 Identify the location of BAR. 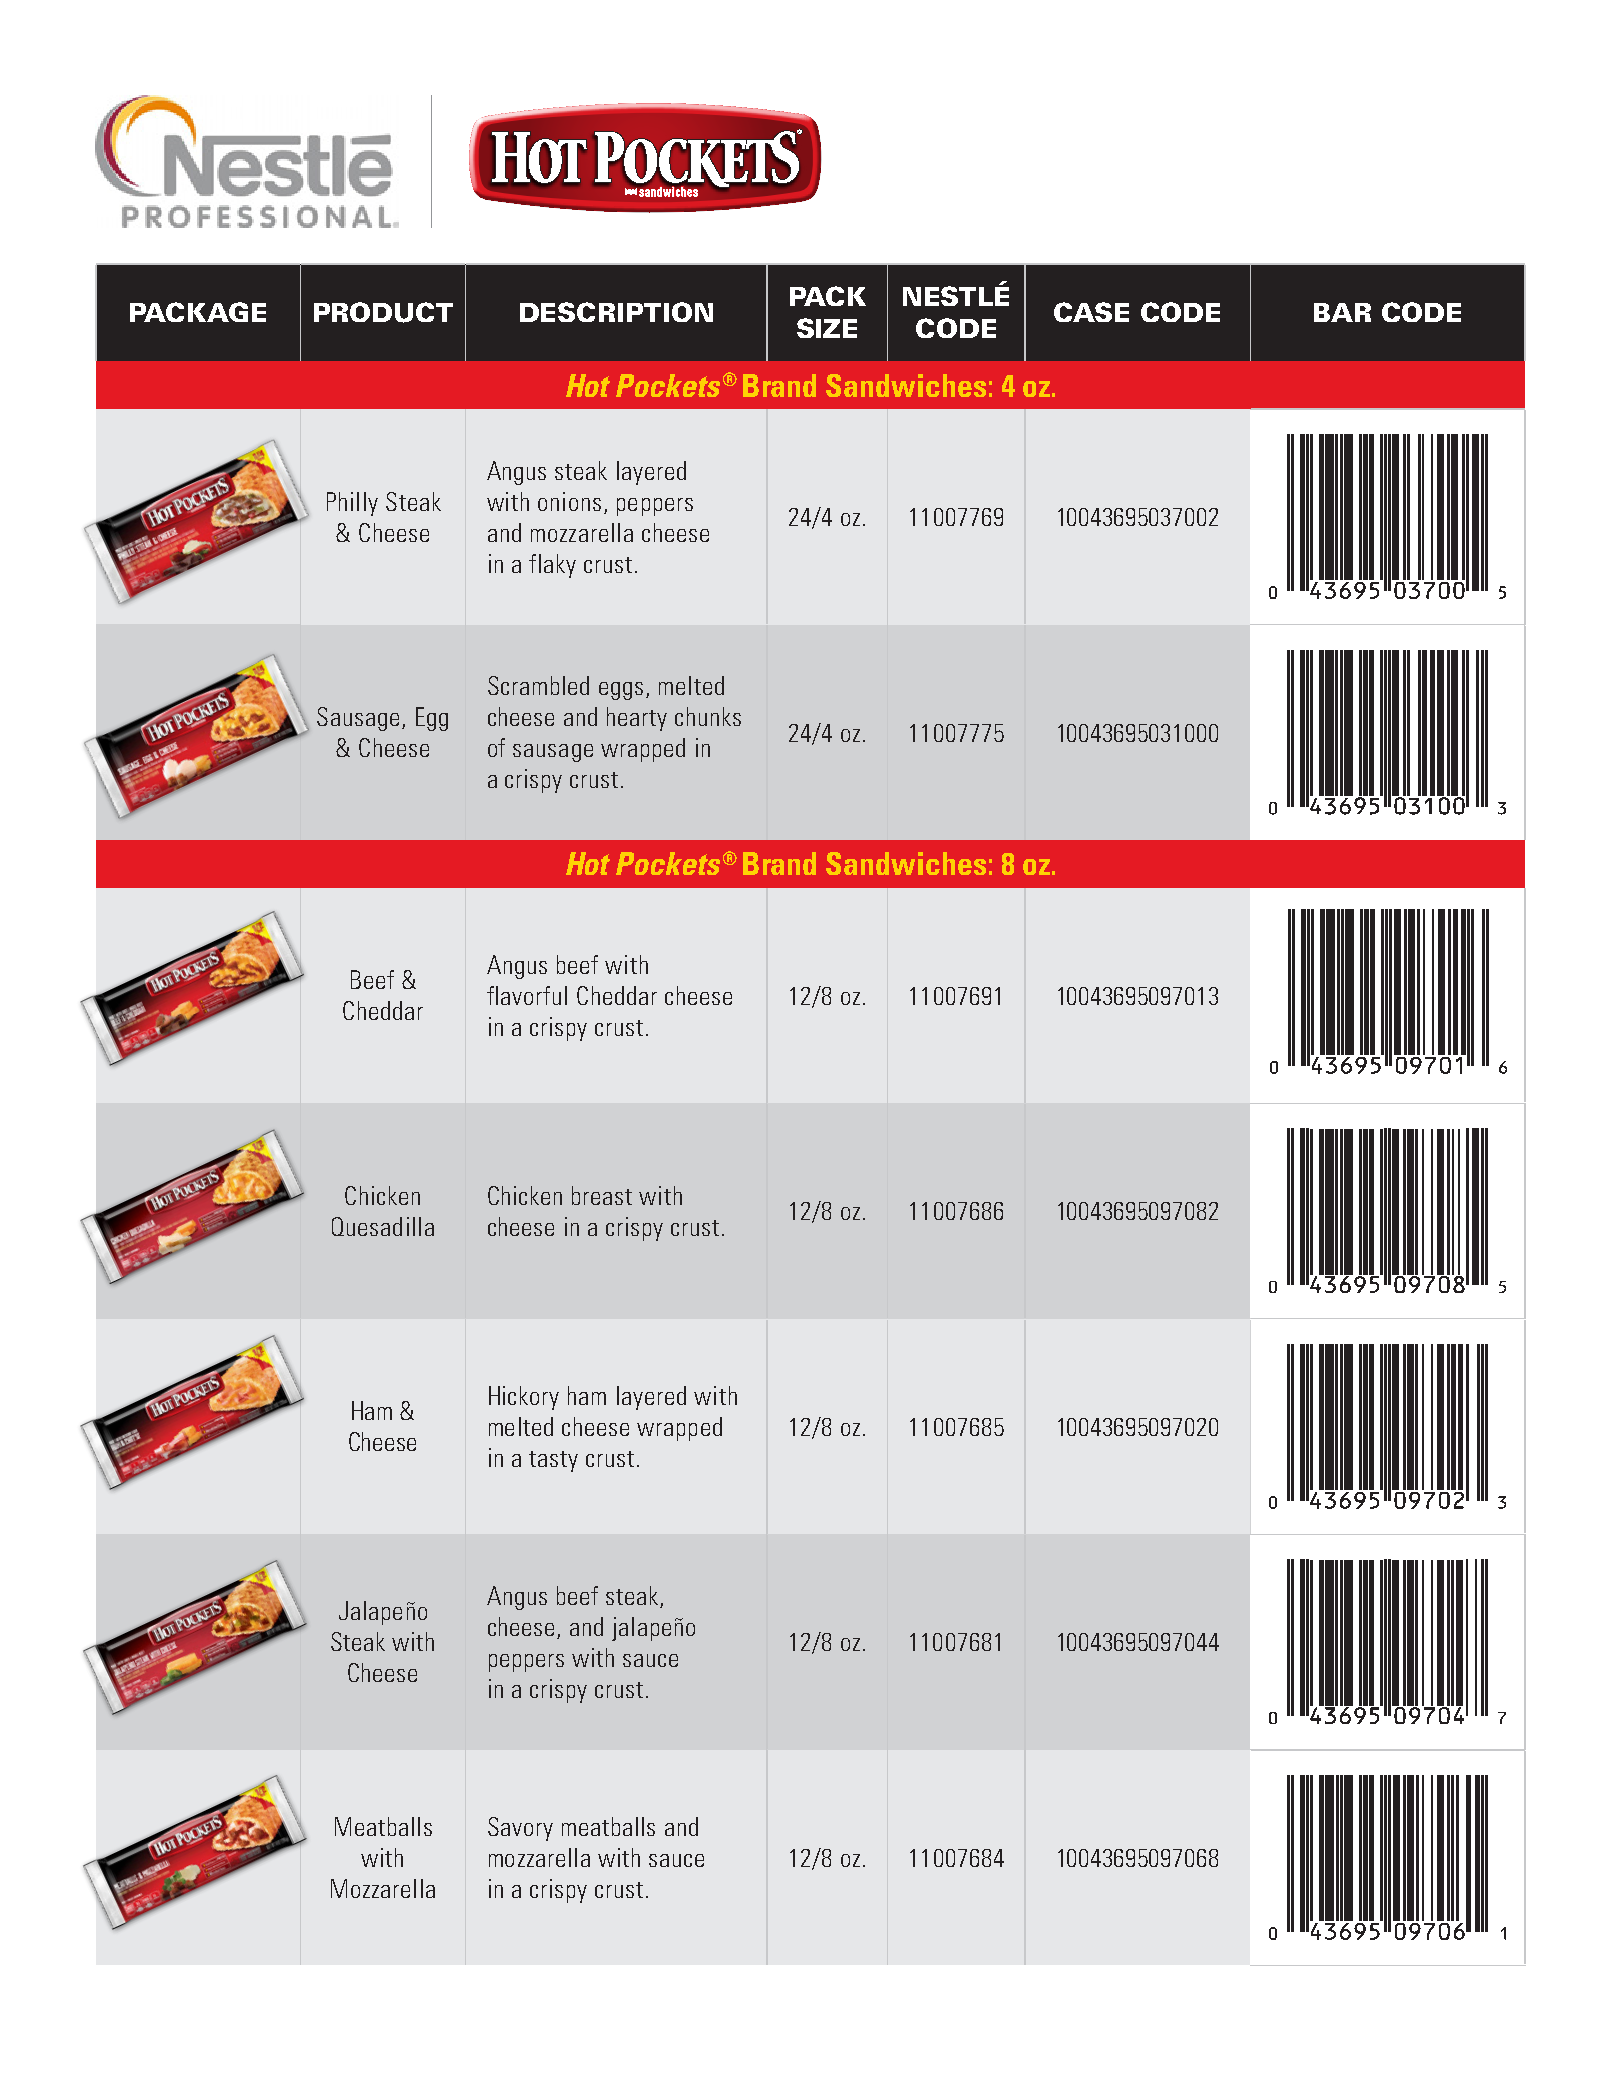
(1342, 312).
